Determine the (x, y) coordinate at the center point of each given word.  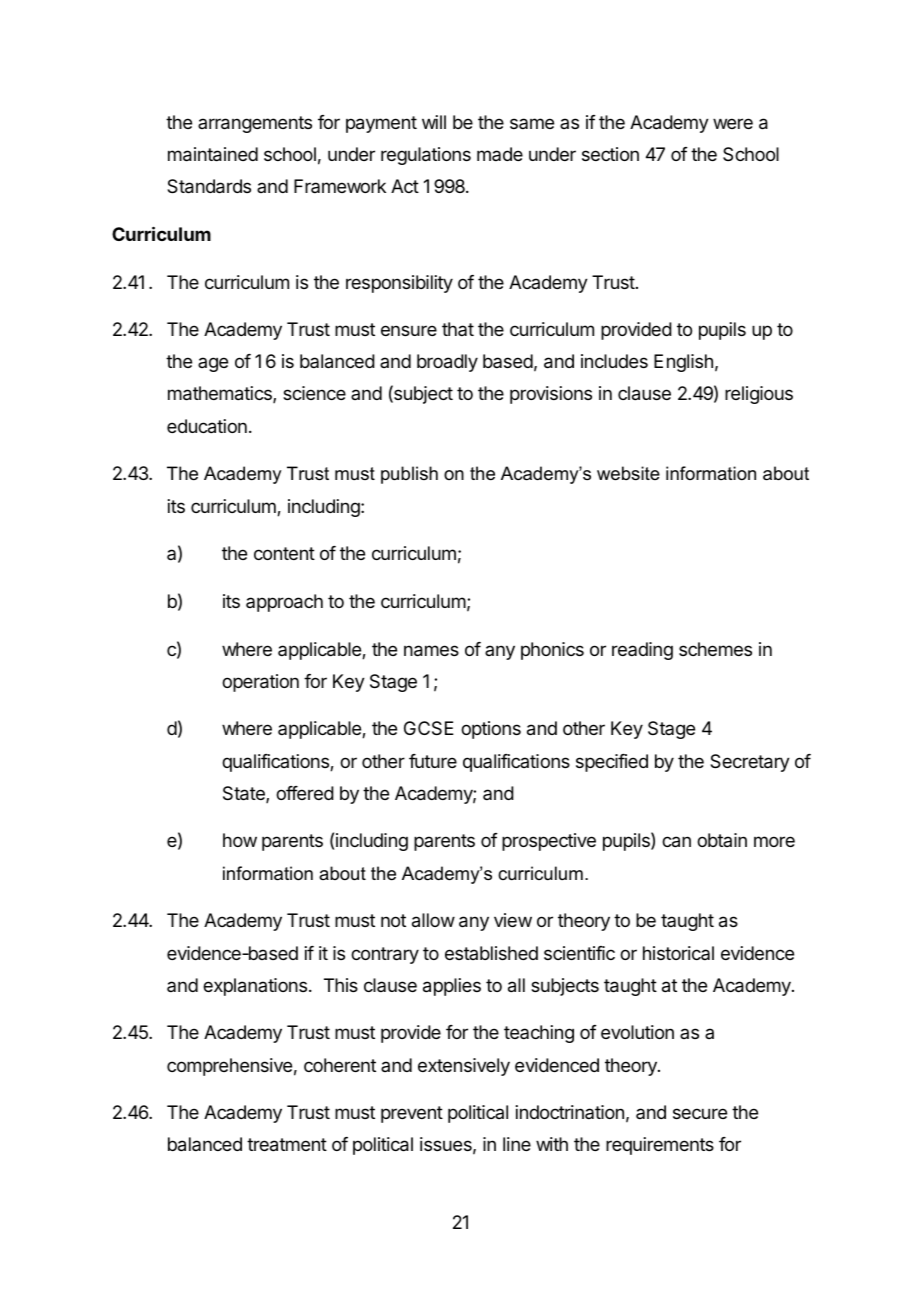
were (733, 123)
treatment (287, 1145)
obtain (722, 840)
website (628, 473)
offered (305, 793)
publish (409, 475)
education (207, 426)
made (500, 154)
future (433, 761)
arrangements (255, 124)
